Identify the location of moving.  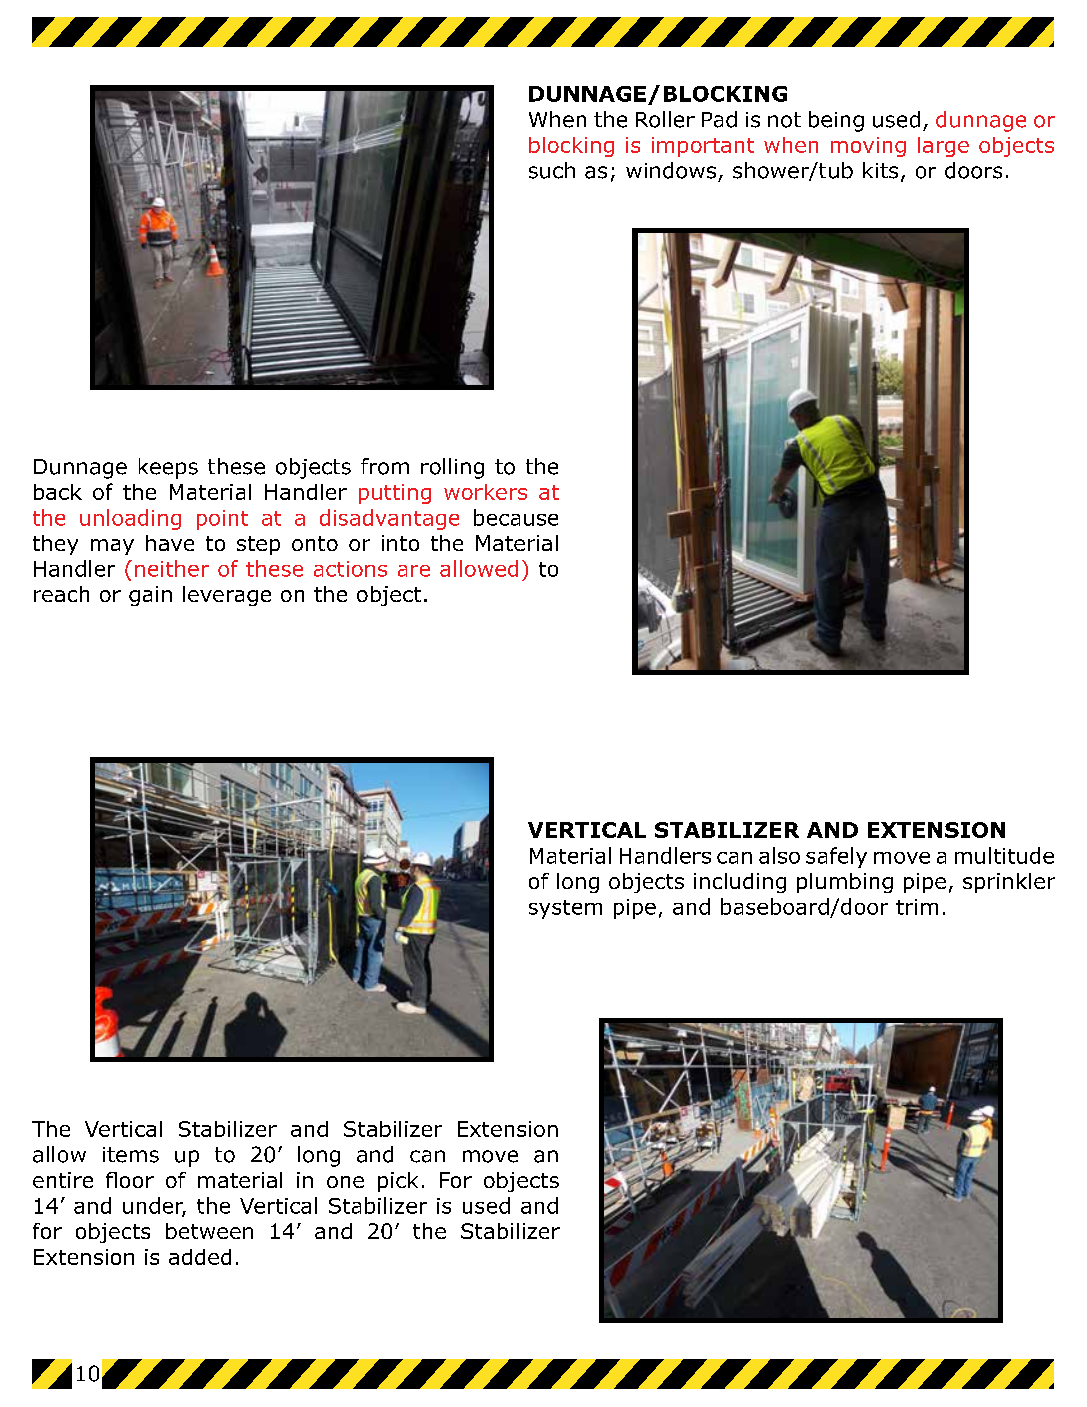
(868, 147).
